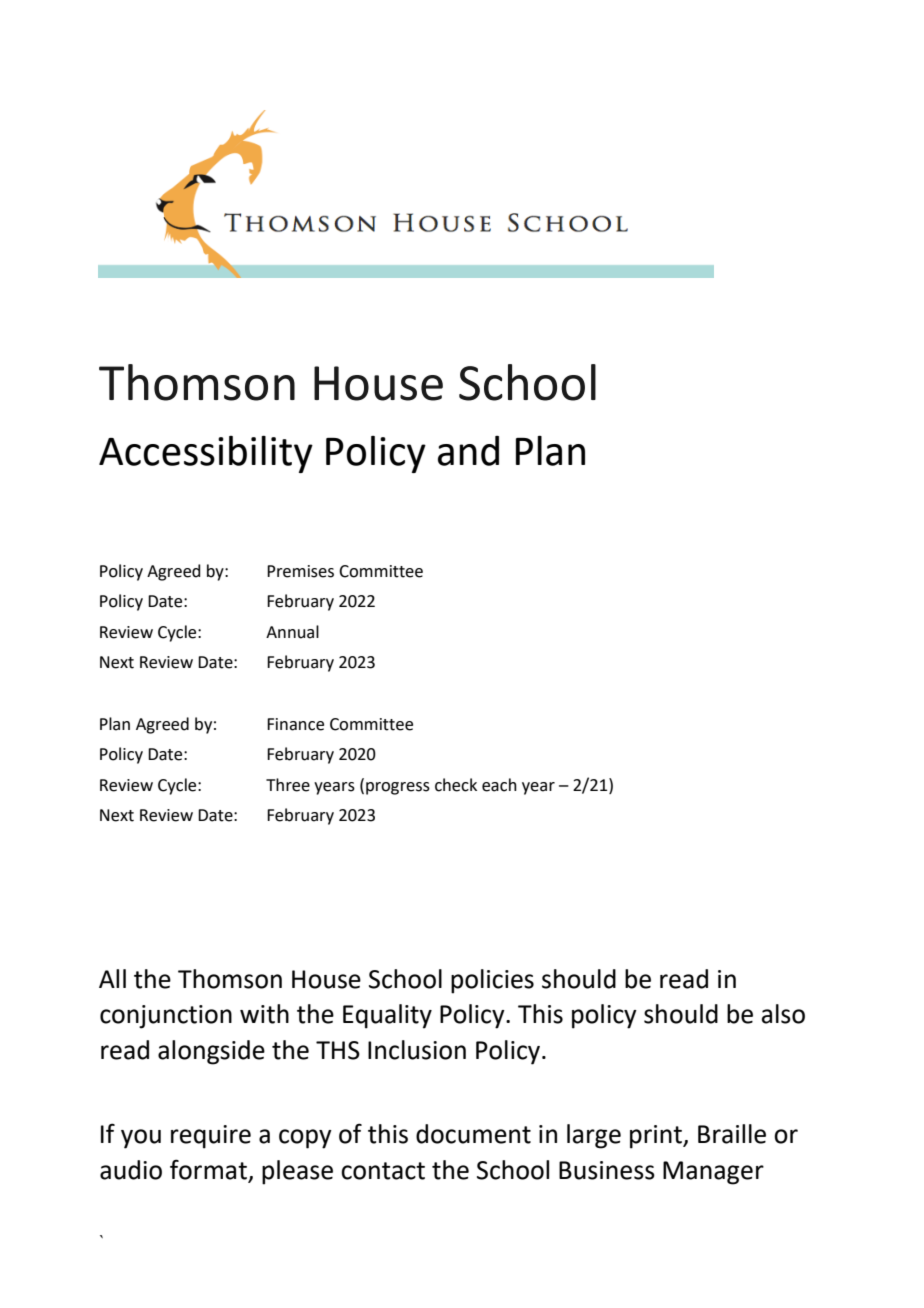  Describe the element at coordinates (288, 785) in the screenshot. I see `Three` at that location.
